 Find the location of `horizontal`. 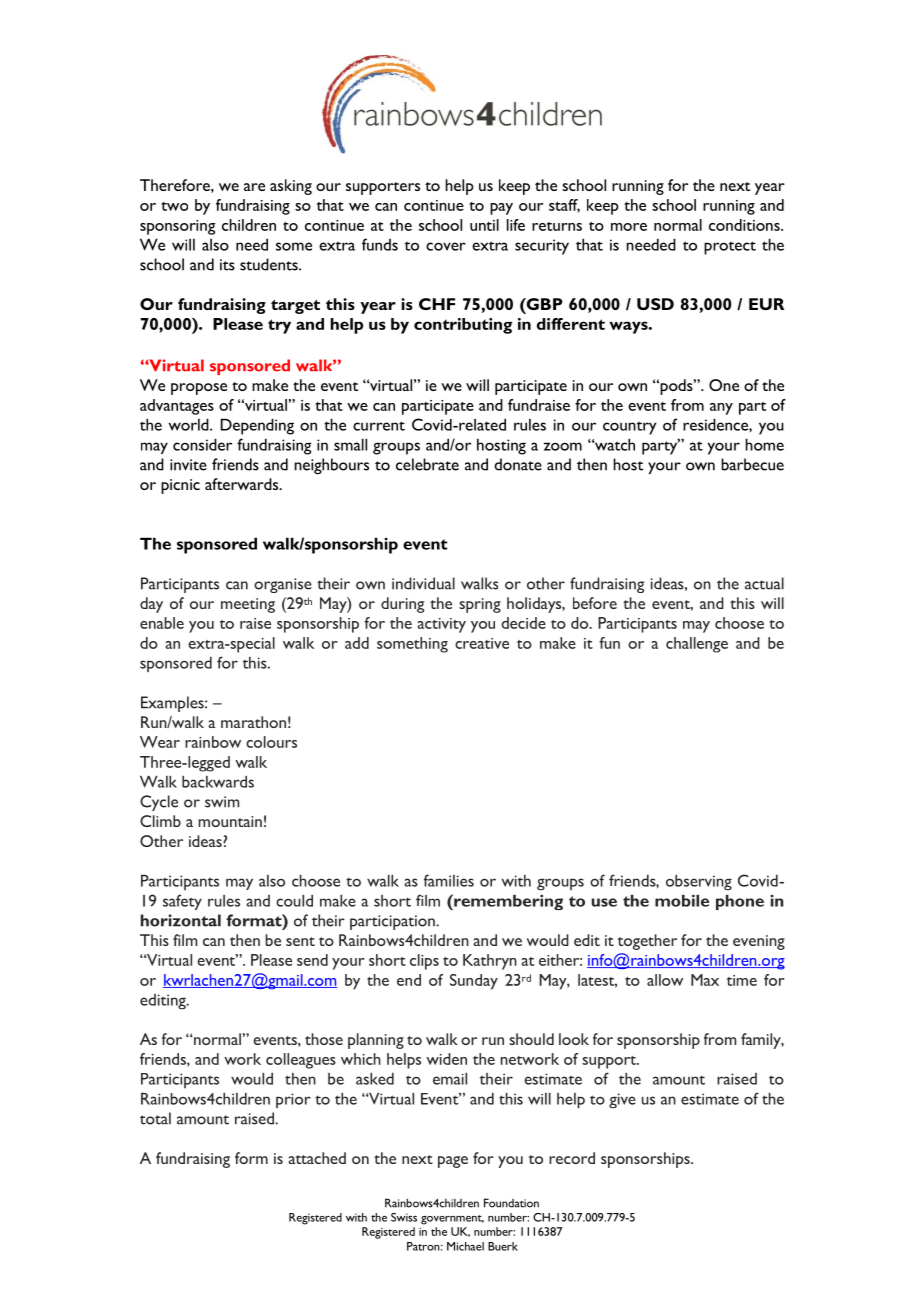

horizontal is located at coordinates (181, 920).
